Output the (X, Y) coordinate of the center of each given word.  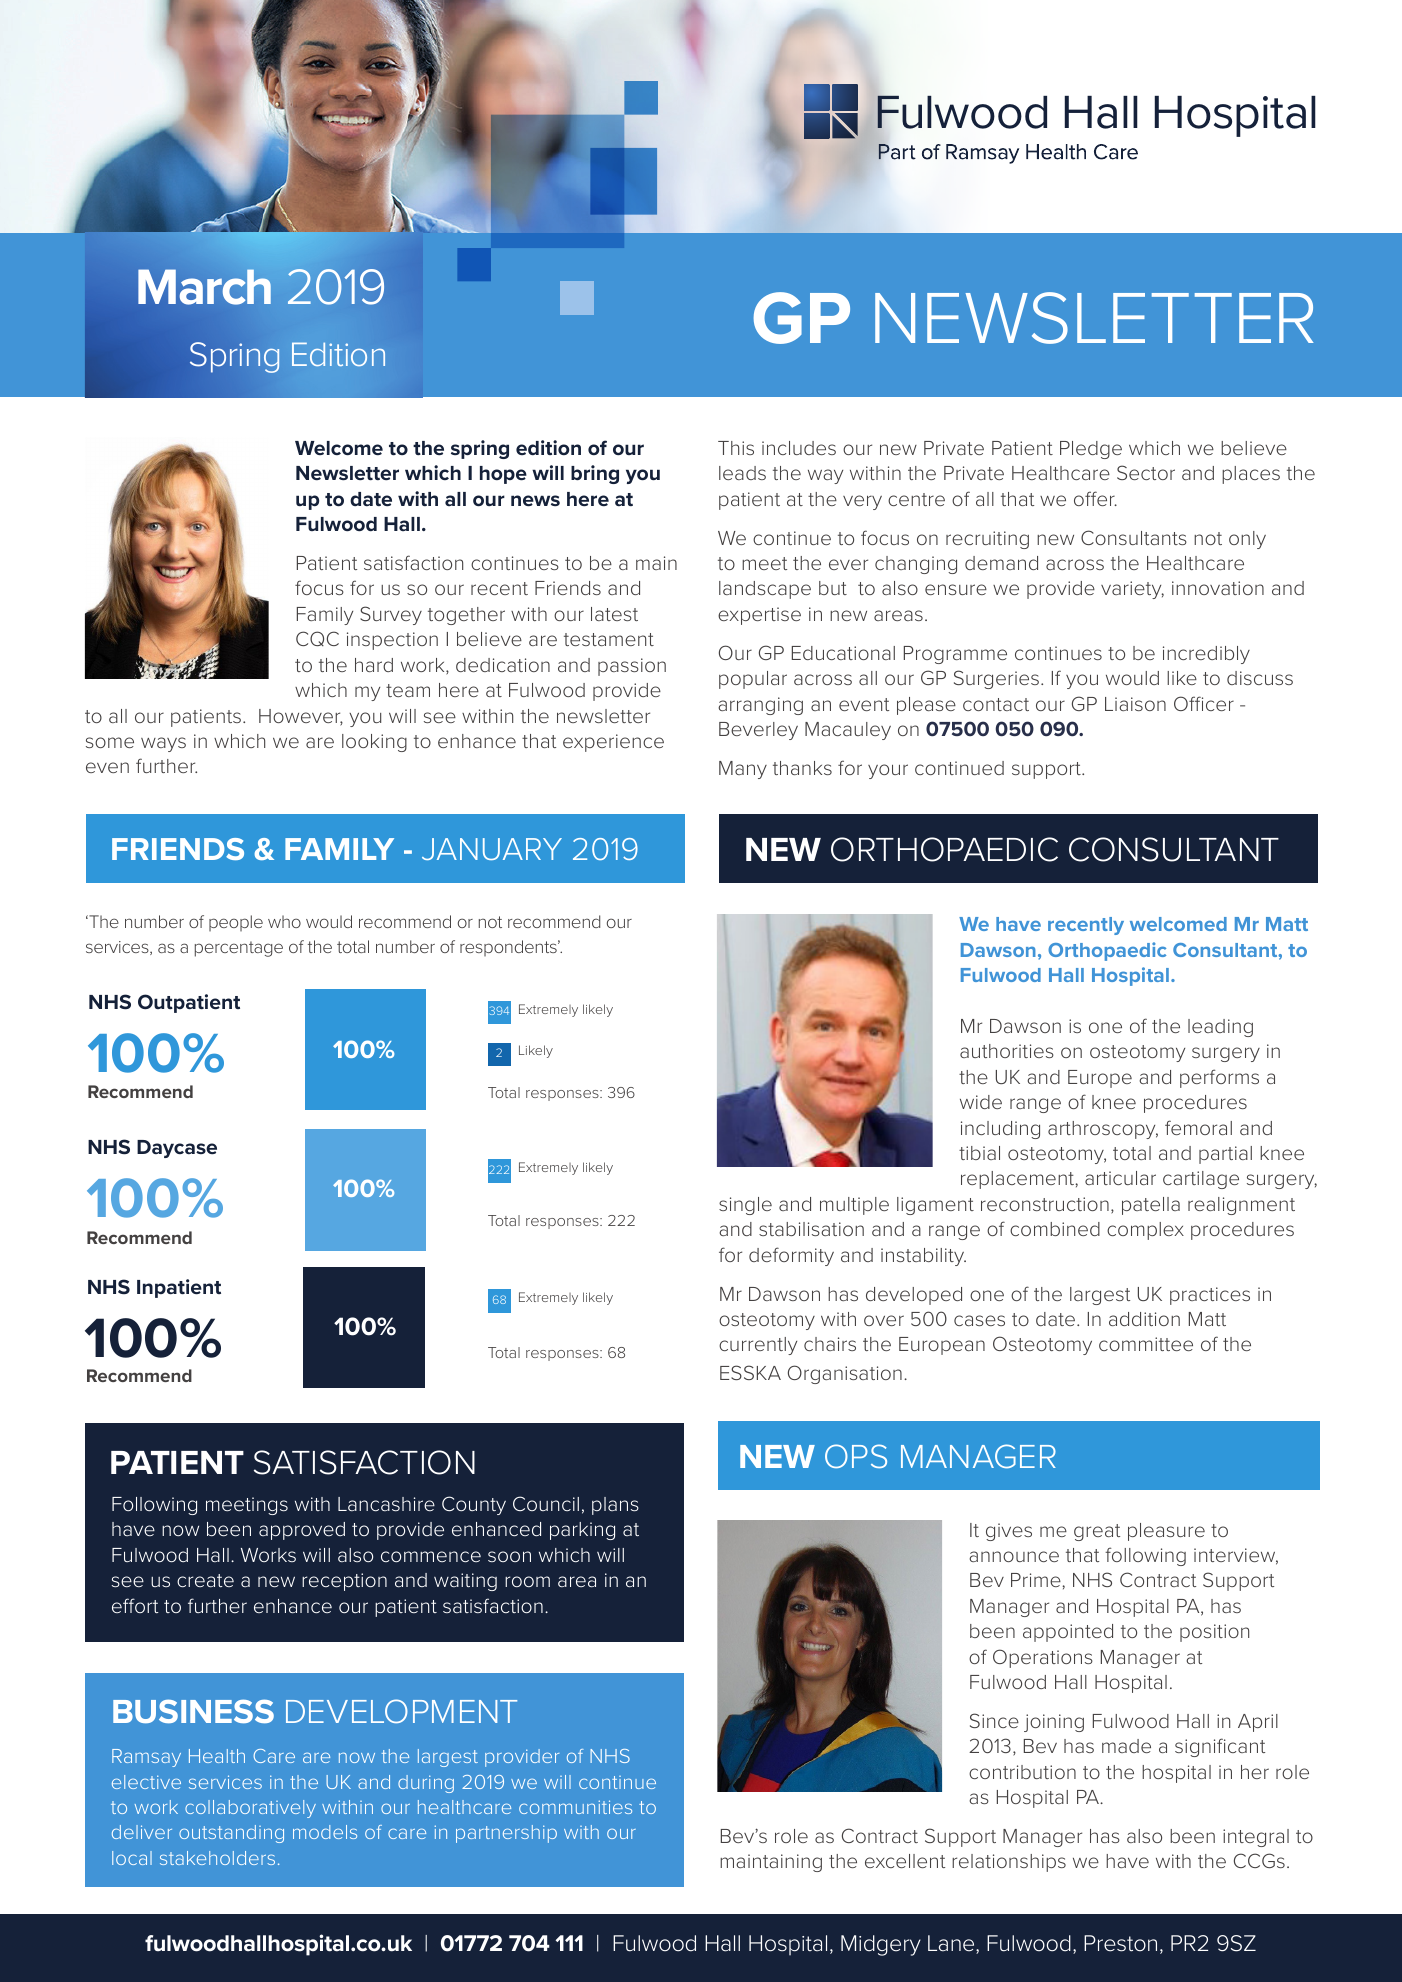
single (745, 1206)
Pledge (1091, 450)
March (204, 287)
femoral (1198, 1127)
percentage (239, 949)
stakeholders (217, 1858)
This (736, 448)
